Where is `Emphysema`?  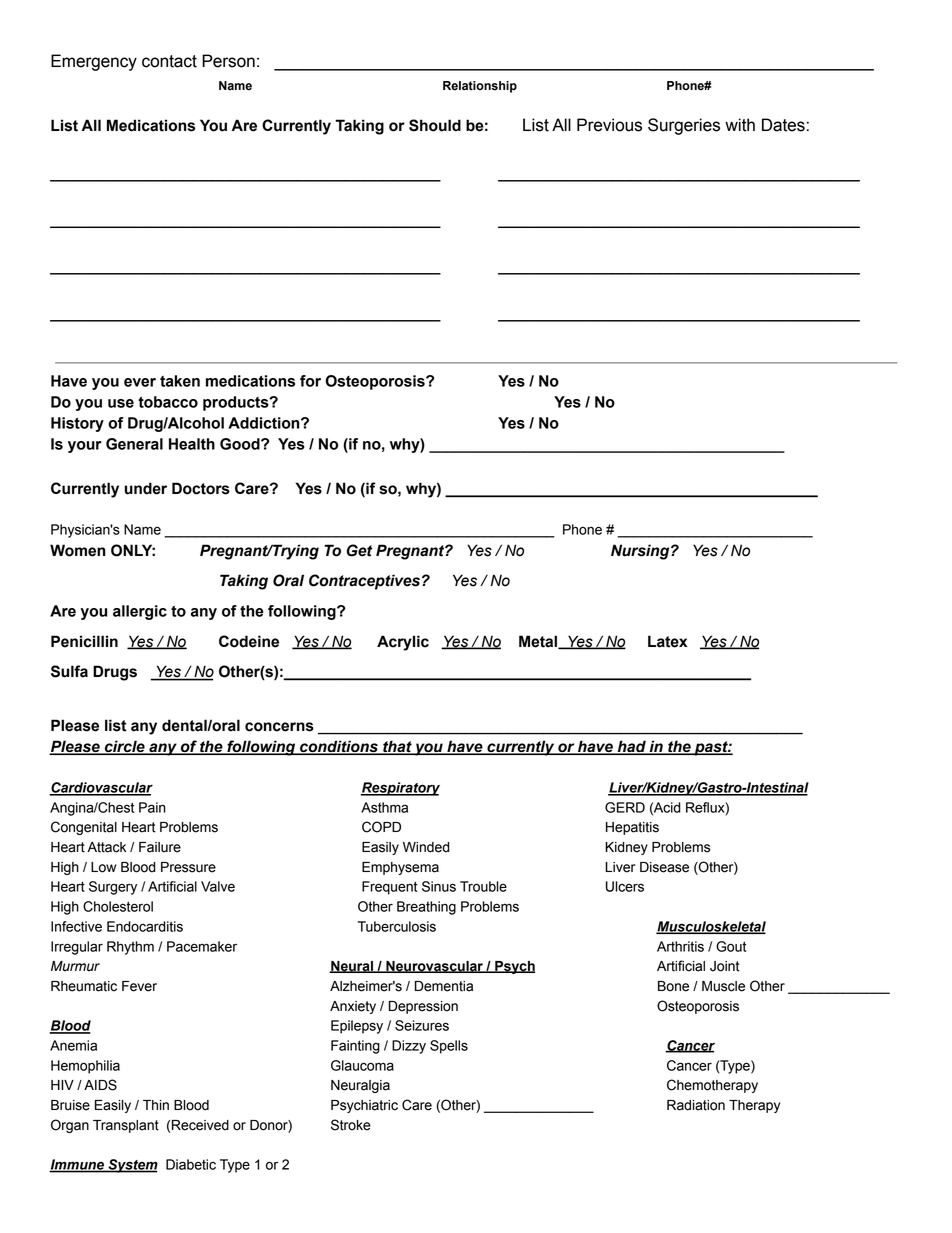 Emphysema is located at coordinates (400, 868).
